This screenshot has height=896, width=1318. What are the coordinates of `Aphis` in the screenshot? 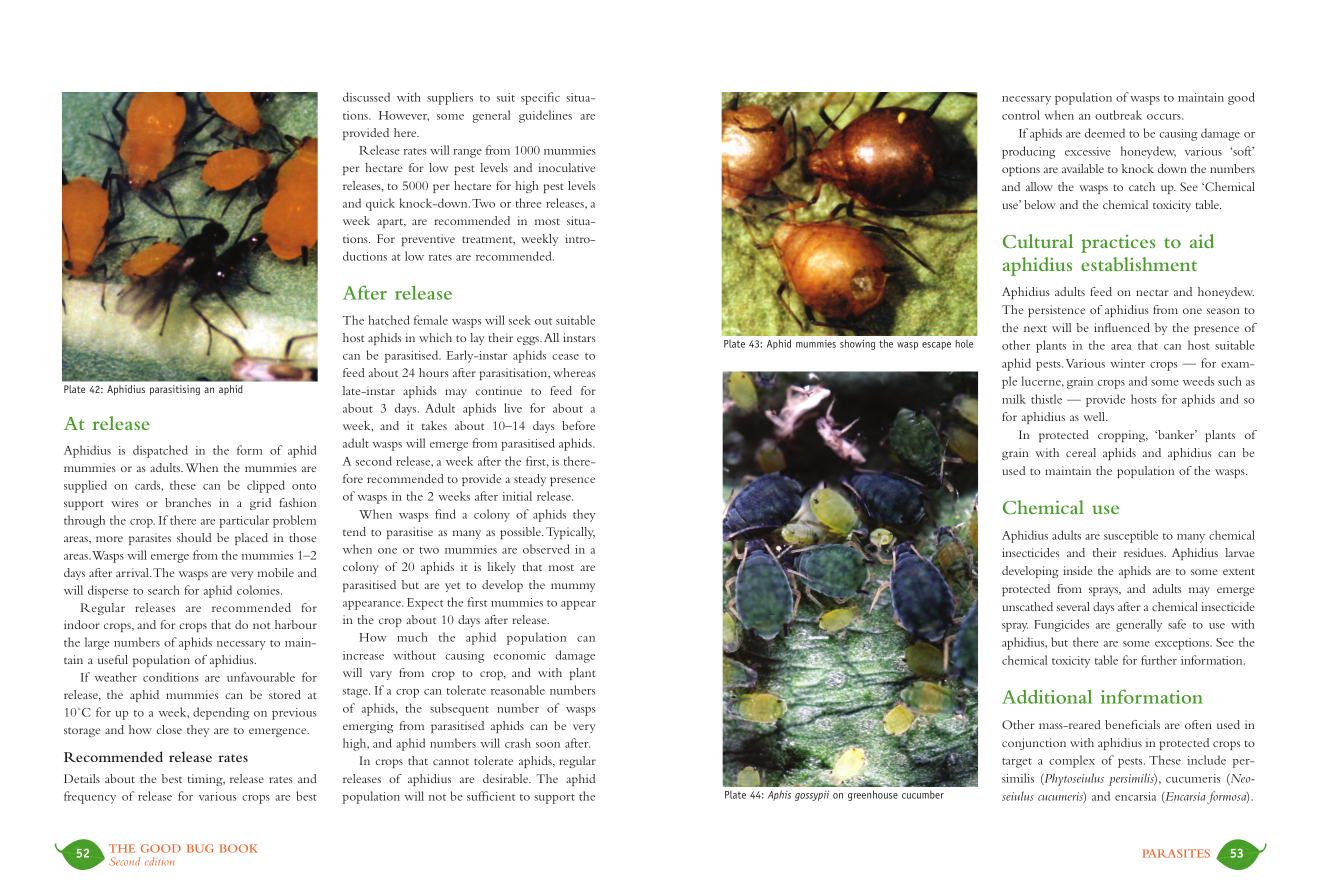 It's located at (779, 795).
